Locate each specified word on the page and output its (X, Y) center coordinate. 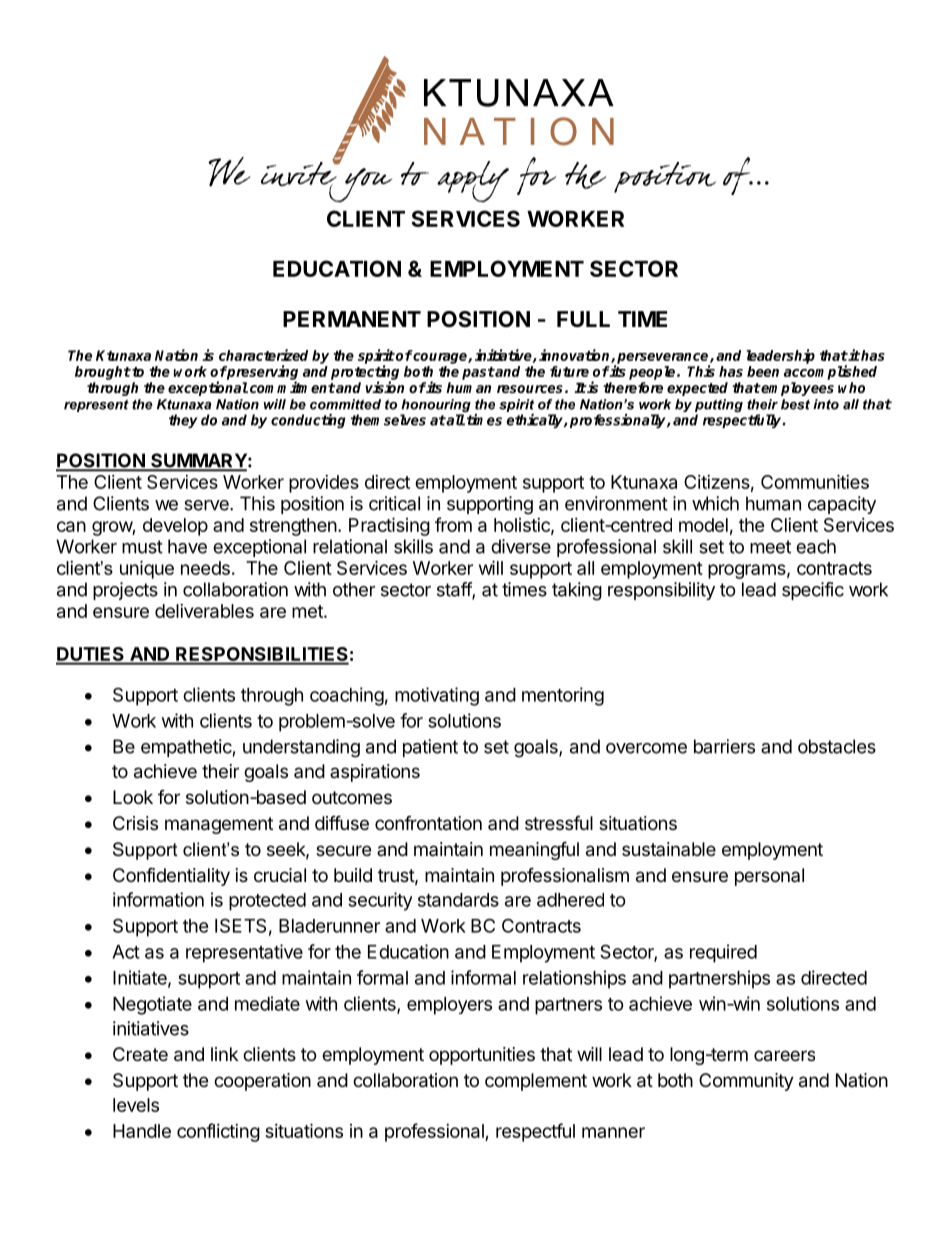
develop (175, 527)
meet (770, 547)
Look (133, 797)
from (453, 524)
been (763, 371)
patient (430, 748)
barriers (724, 746)
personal (769, 877)
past (478, 373)
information (158, 899)
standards (458, 900)
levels (136, 1105)
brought (103, 373)
